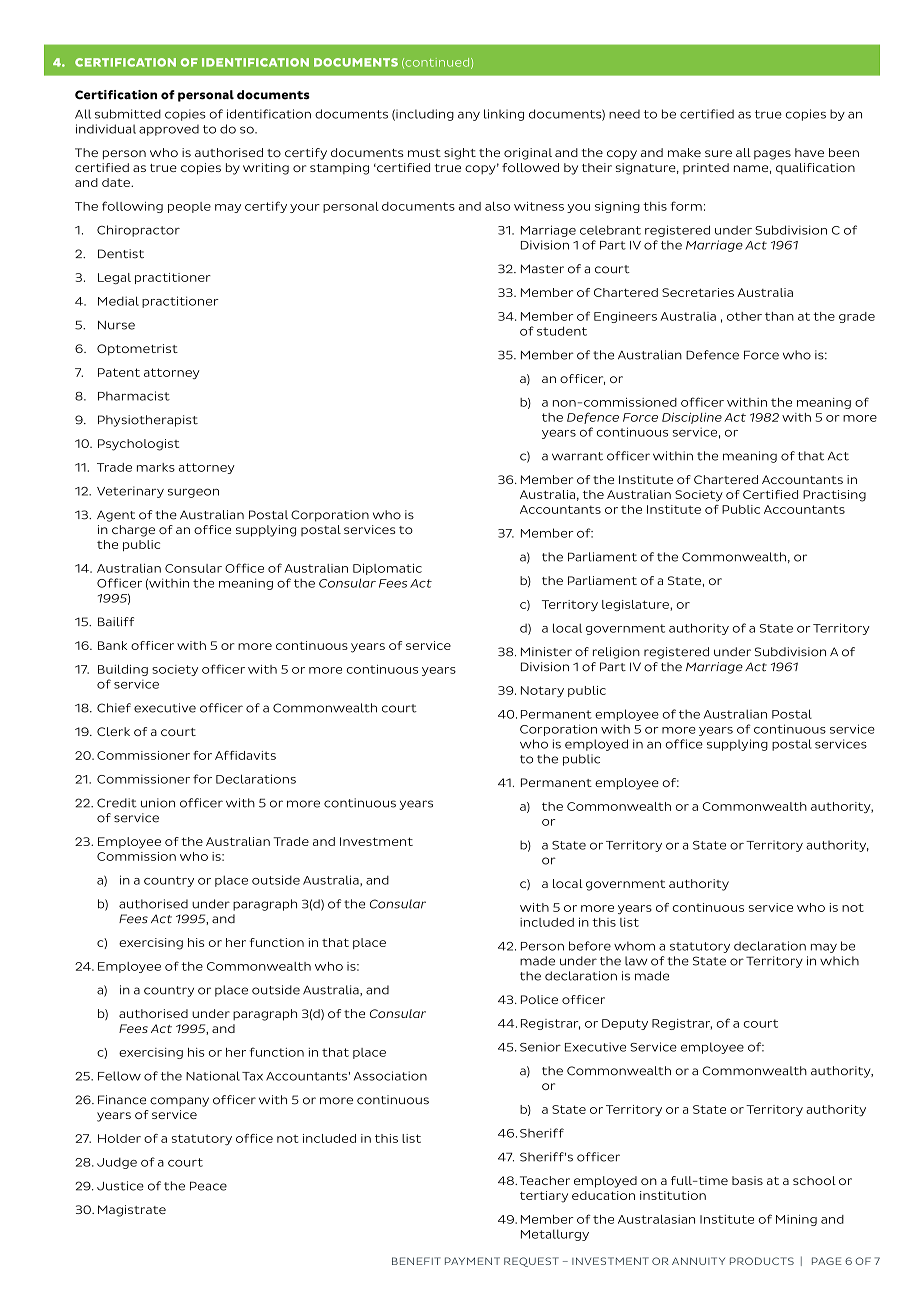 This page has width=924, height=1308. What do you see at coordinates (123, 670) in the page?
I see `Building` at bounding box center [123, 670].
